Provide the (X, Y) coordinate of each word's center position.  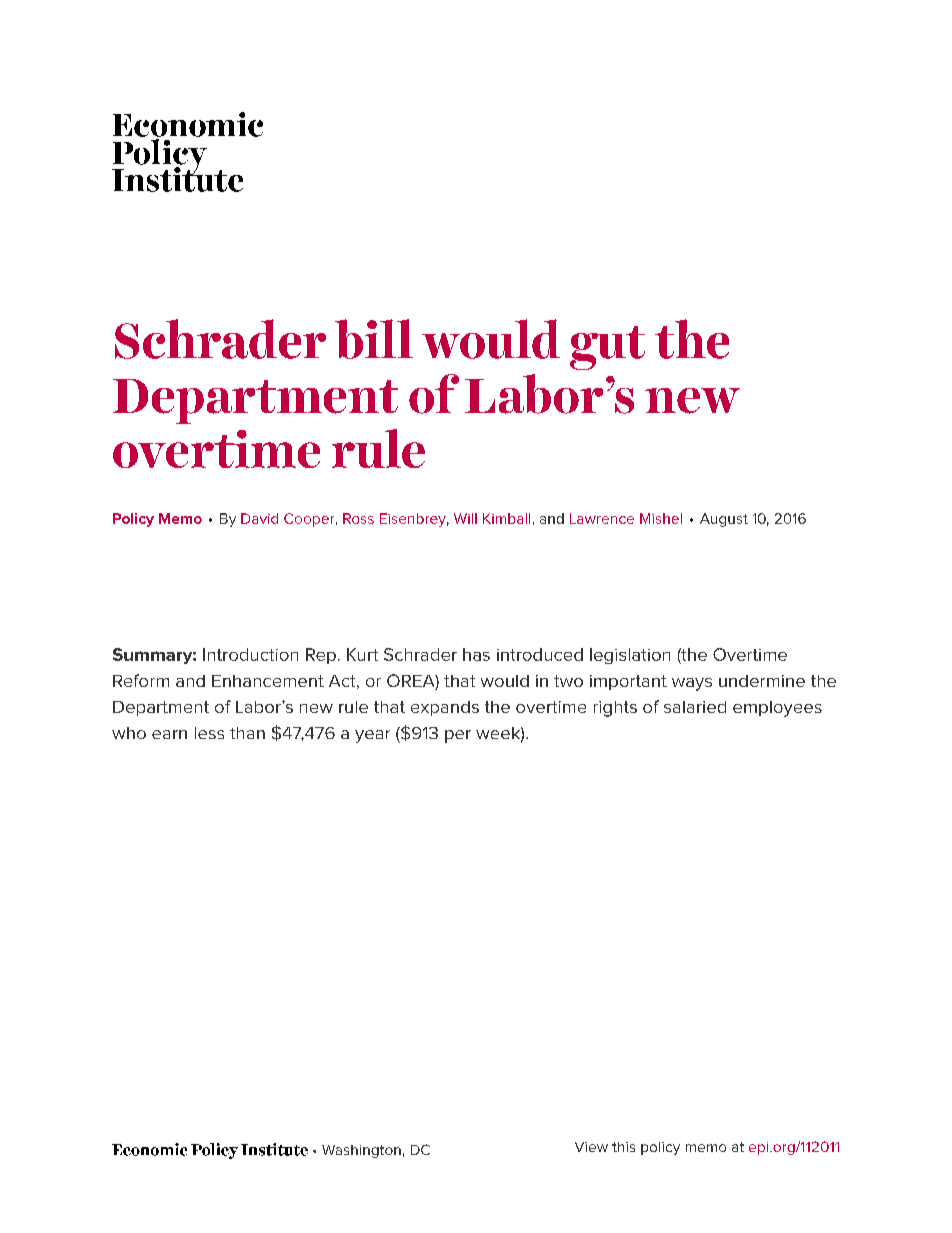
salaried (695, 707)
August (724, 520)
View (591, 1147)
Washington (361, 1151)
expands (445, 708)
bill (374, 339)
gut (607, 348)
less (209, 733)
